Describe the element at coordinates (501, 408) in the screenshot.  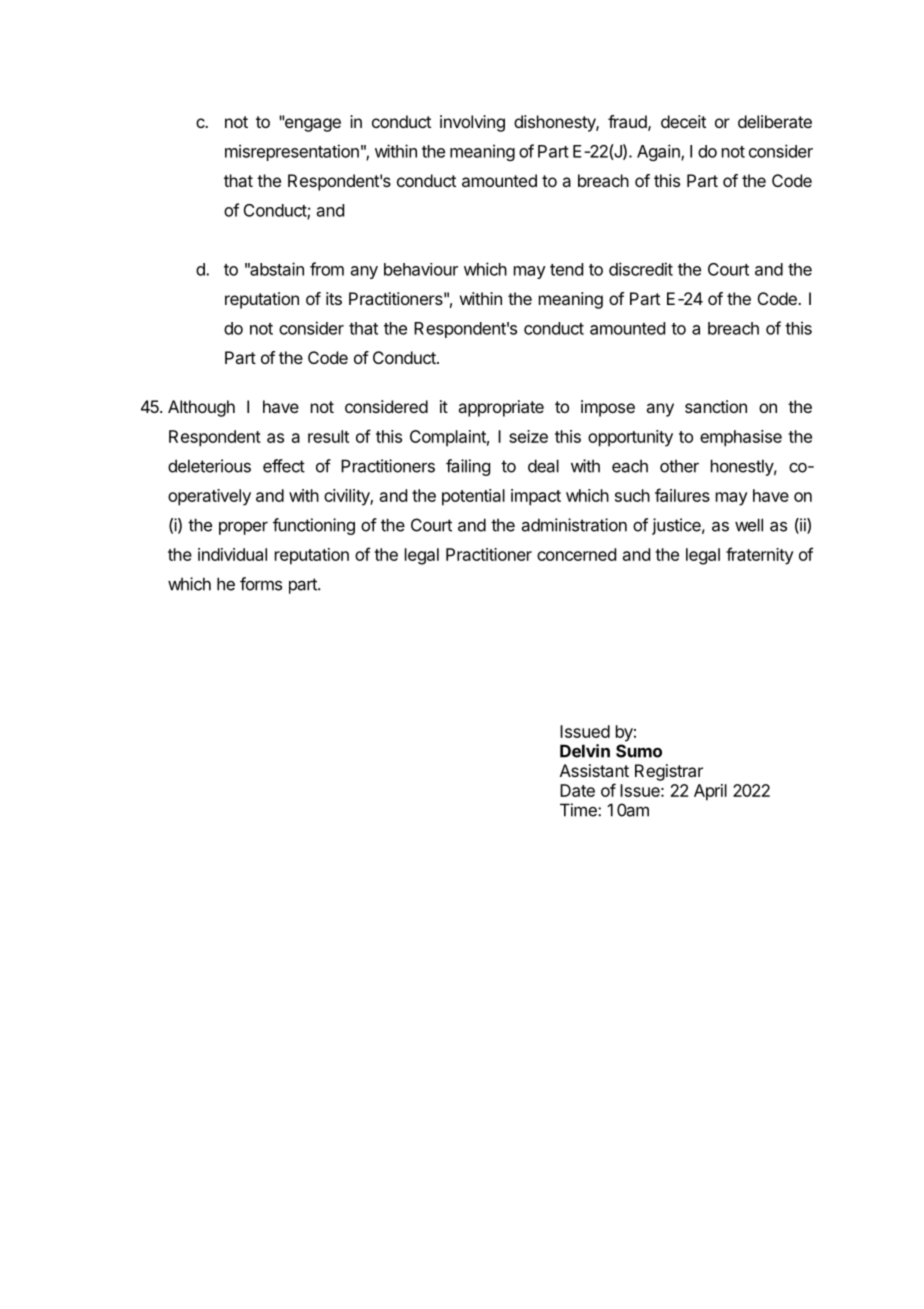
I see `appropriate` at that location.
